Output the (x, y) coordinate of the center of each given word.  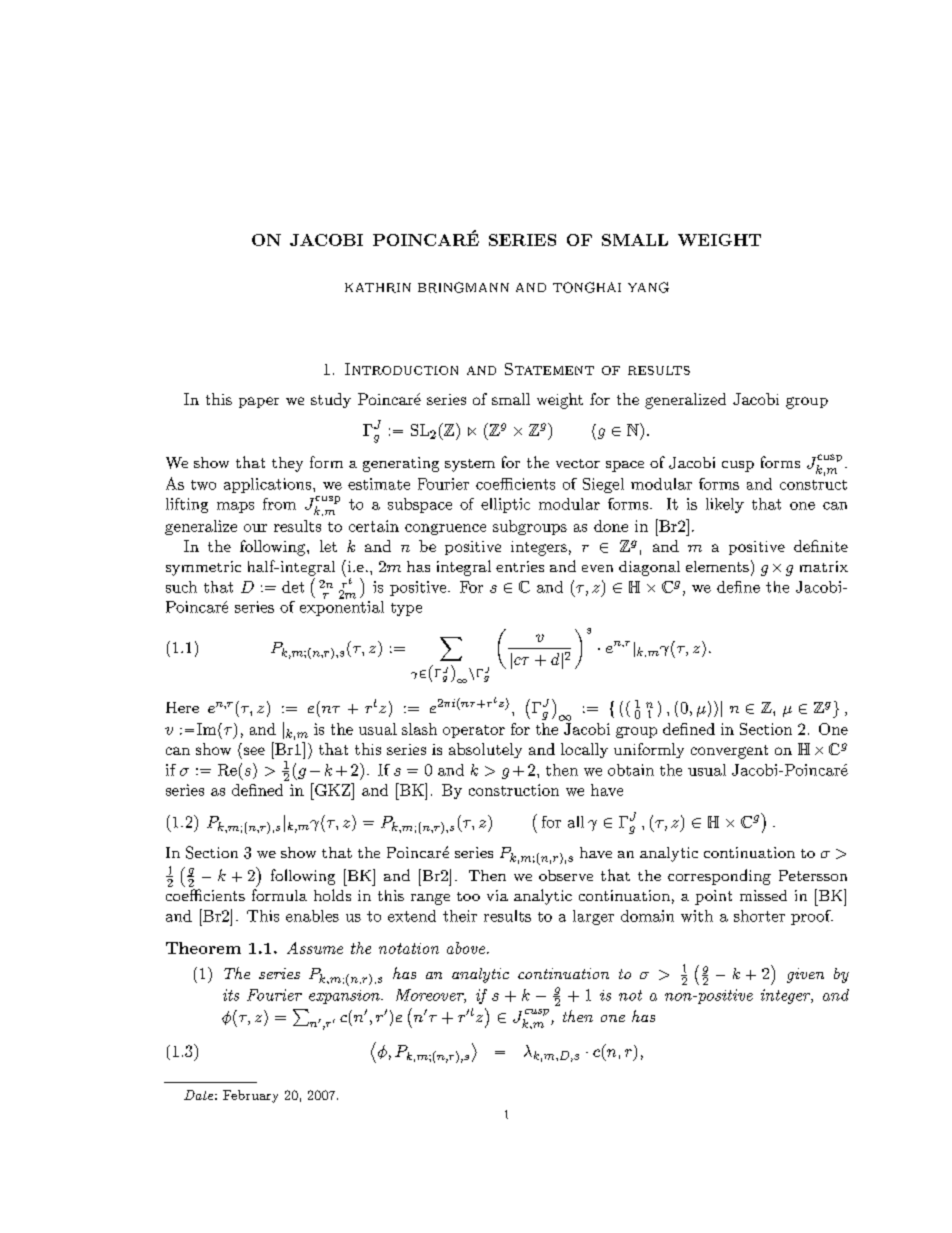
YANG (648, 287)
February (250, 1096)
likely (725, 505)
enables (312, 916)
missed (763, 895)
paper (259, 402)
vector (578, 463)
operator (474, 731)
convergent (729, 752)
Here (182, 707)
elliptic (505, 505)
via (497, 895)
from (279, 504)
